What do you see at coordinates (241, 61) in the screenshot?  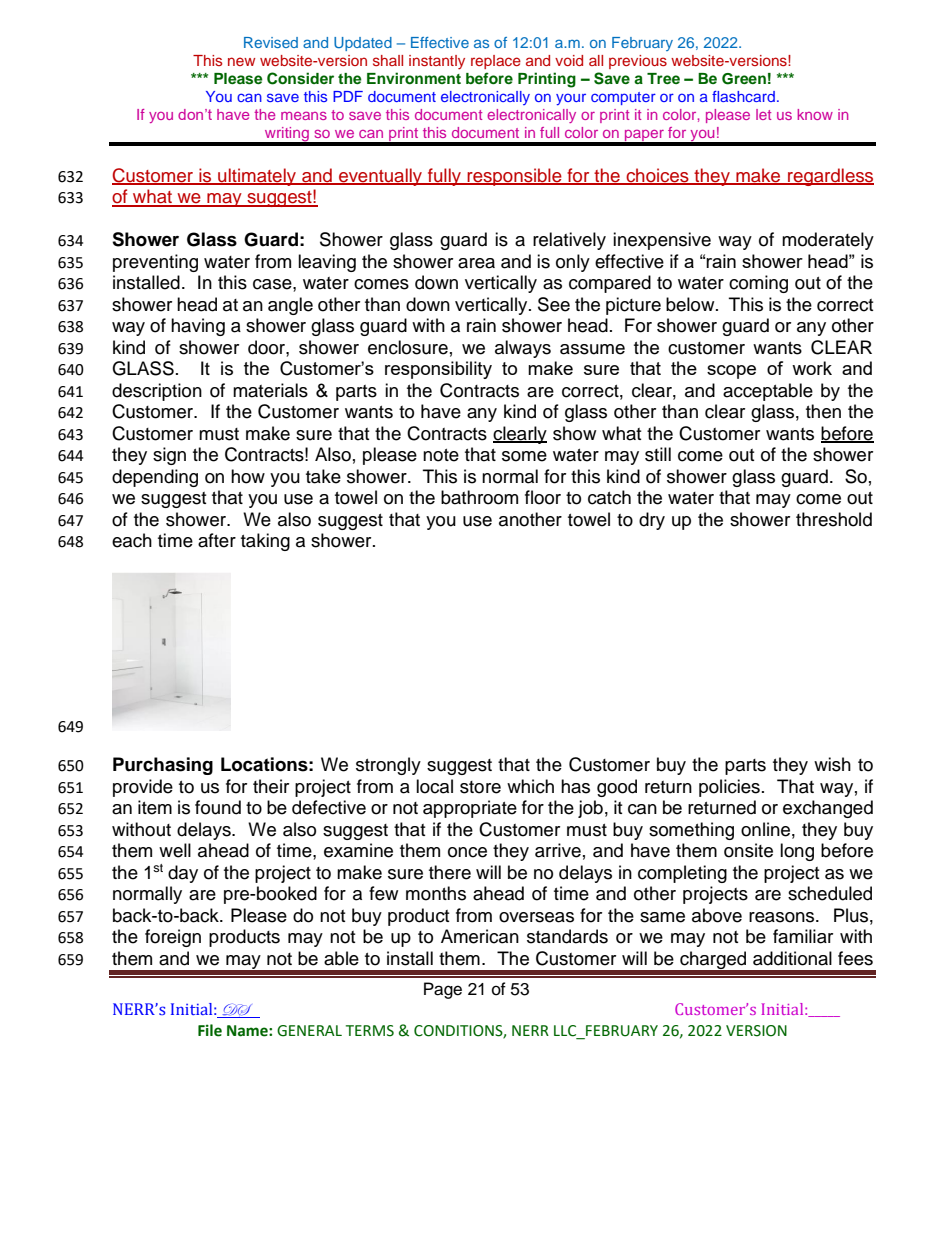 I see `new` at bounding box center [241, 61].
